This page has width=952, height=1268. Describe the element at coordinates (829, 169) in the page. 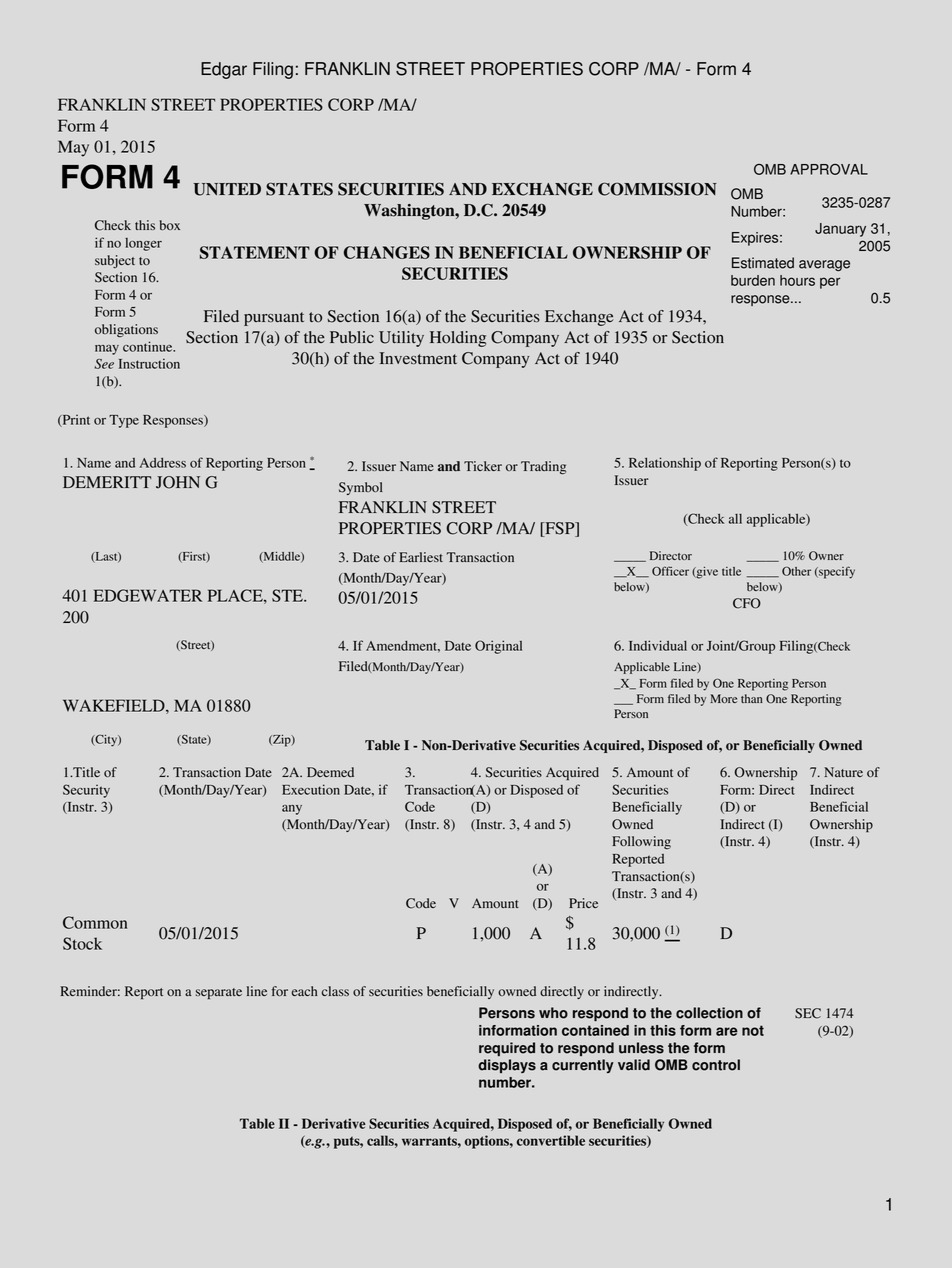

I see `APPROVAL` at that location.
